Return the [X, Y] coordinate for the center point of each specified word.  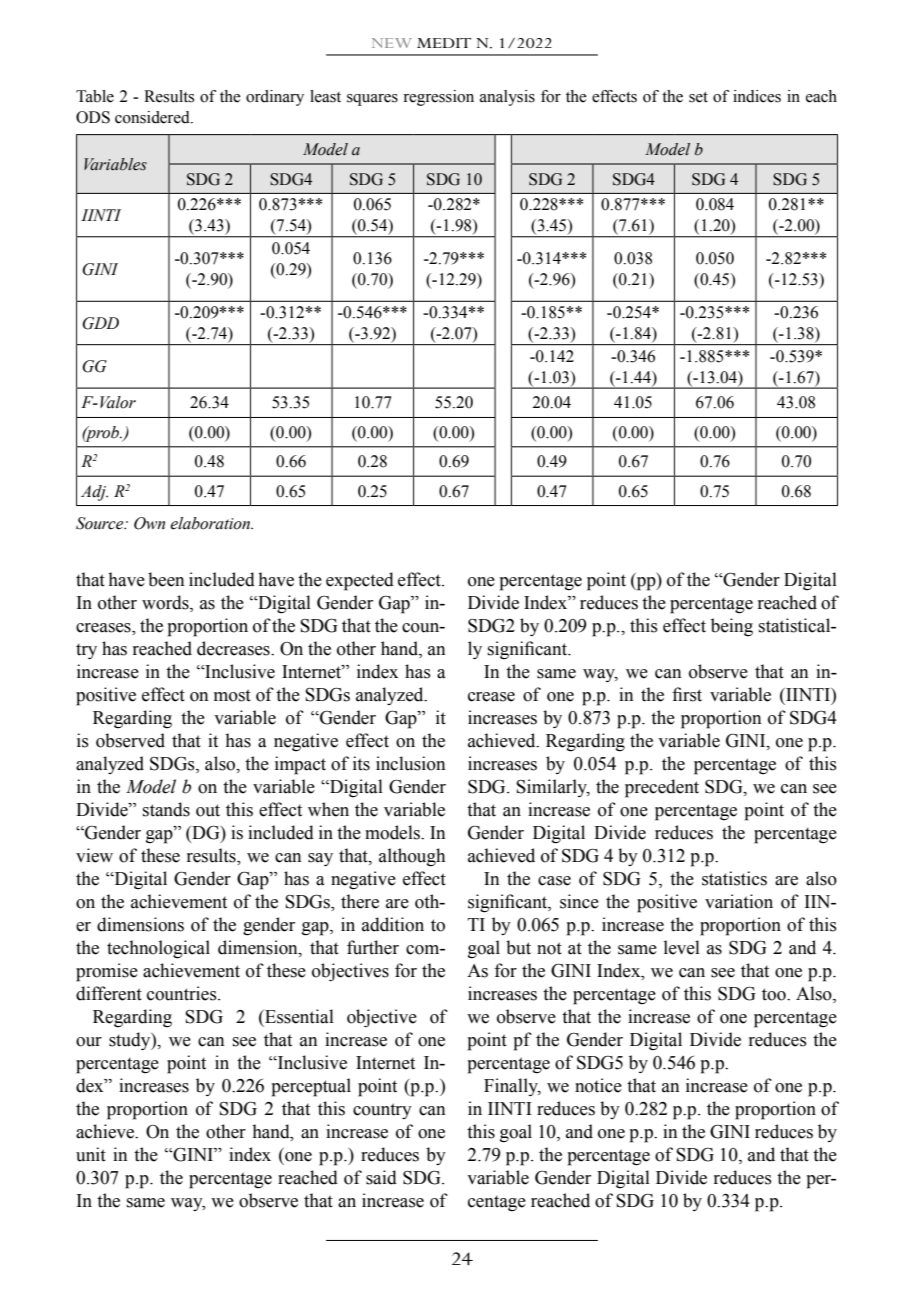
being [732, 627]
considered [153, 117]
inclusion [410, 763]
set [698, 97]
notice [598, 1085]
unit [91, 1154]
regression [438, 98]
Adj [94, 493]
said [381, 1177]
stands [166, 809]
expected [360, 581]
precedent [662, 788]
